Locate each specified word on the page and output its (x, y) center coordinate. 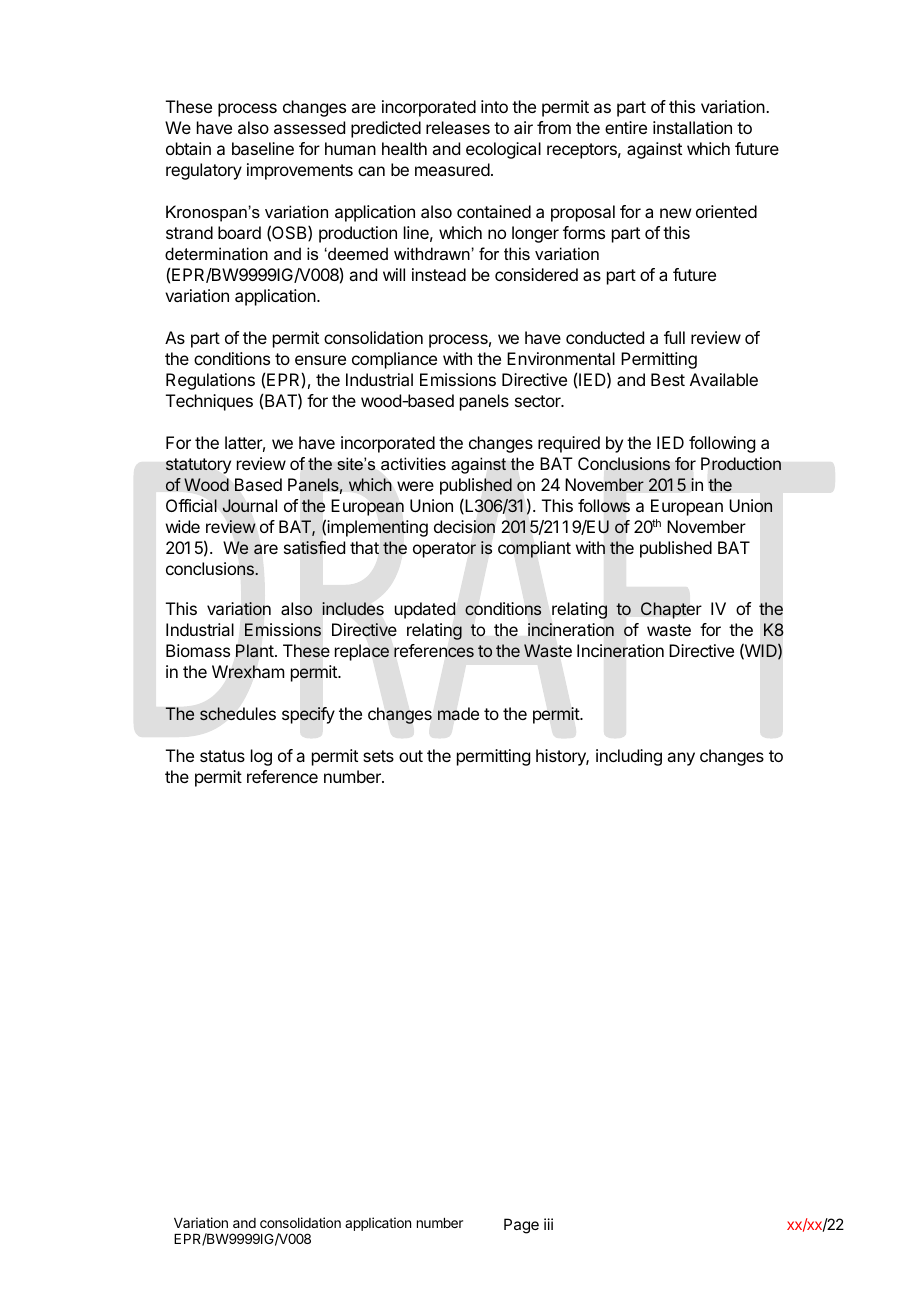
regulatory (204, 171)
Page (521, 1226)
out (411, 756)
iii (548, 1224)
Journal (249, 506)
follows (604, 506)
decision (464, 527)
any (681, 759)
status (222, 756)
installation (692, 127)
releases (458, 127)
